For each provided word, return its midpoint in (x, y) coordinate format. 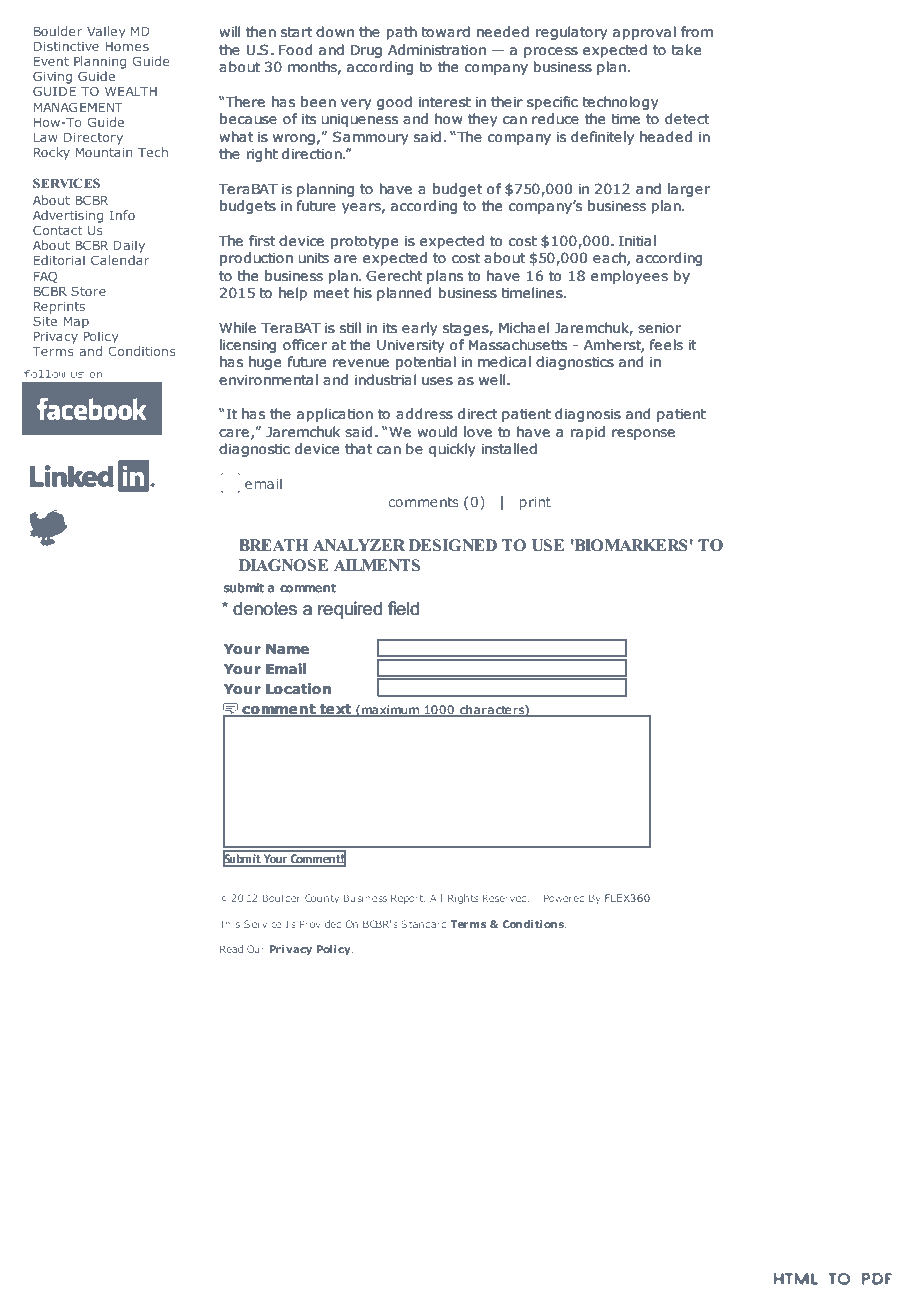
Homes (127, 46)
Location (298, 689)
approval (644, 33)
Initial (637, 240)
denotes (265, 608)
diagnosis (588, 415)
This (229, 924)
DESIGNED (453, 545)
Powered (564, 898)
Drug (366, 51)
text (336, 710)
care (234, 433)
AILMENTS (377, 565)
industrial (385, 380)
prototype (364, 242)
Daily (129, 246)
